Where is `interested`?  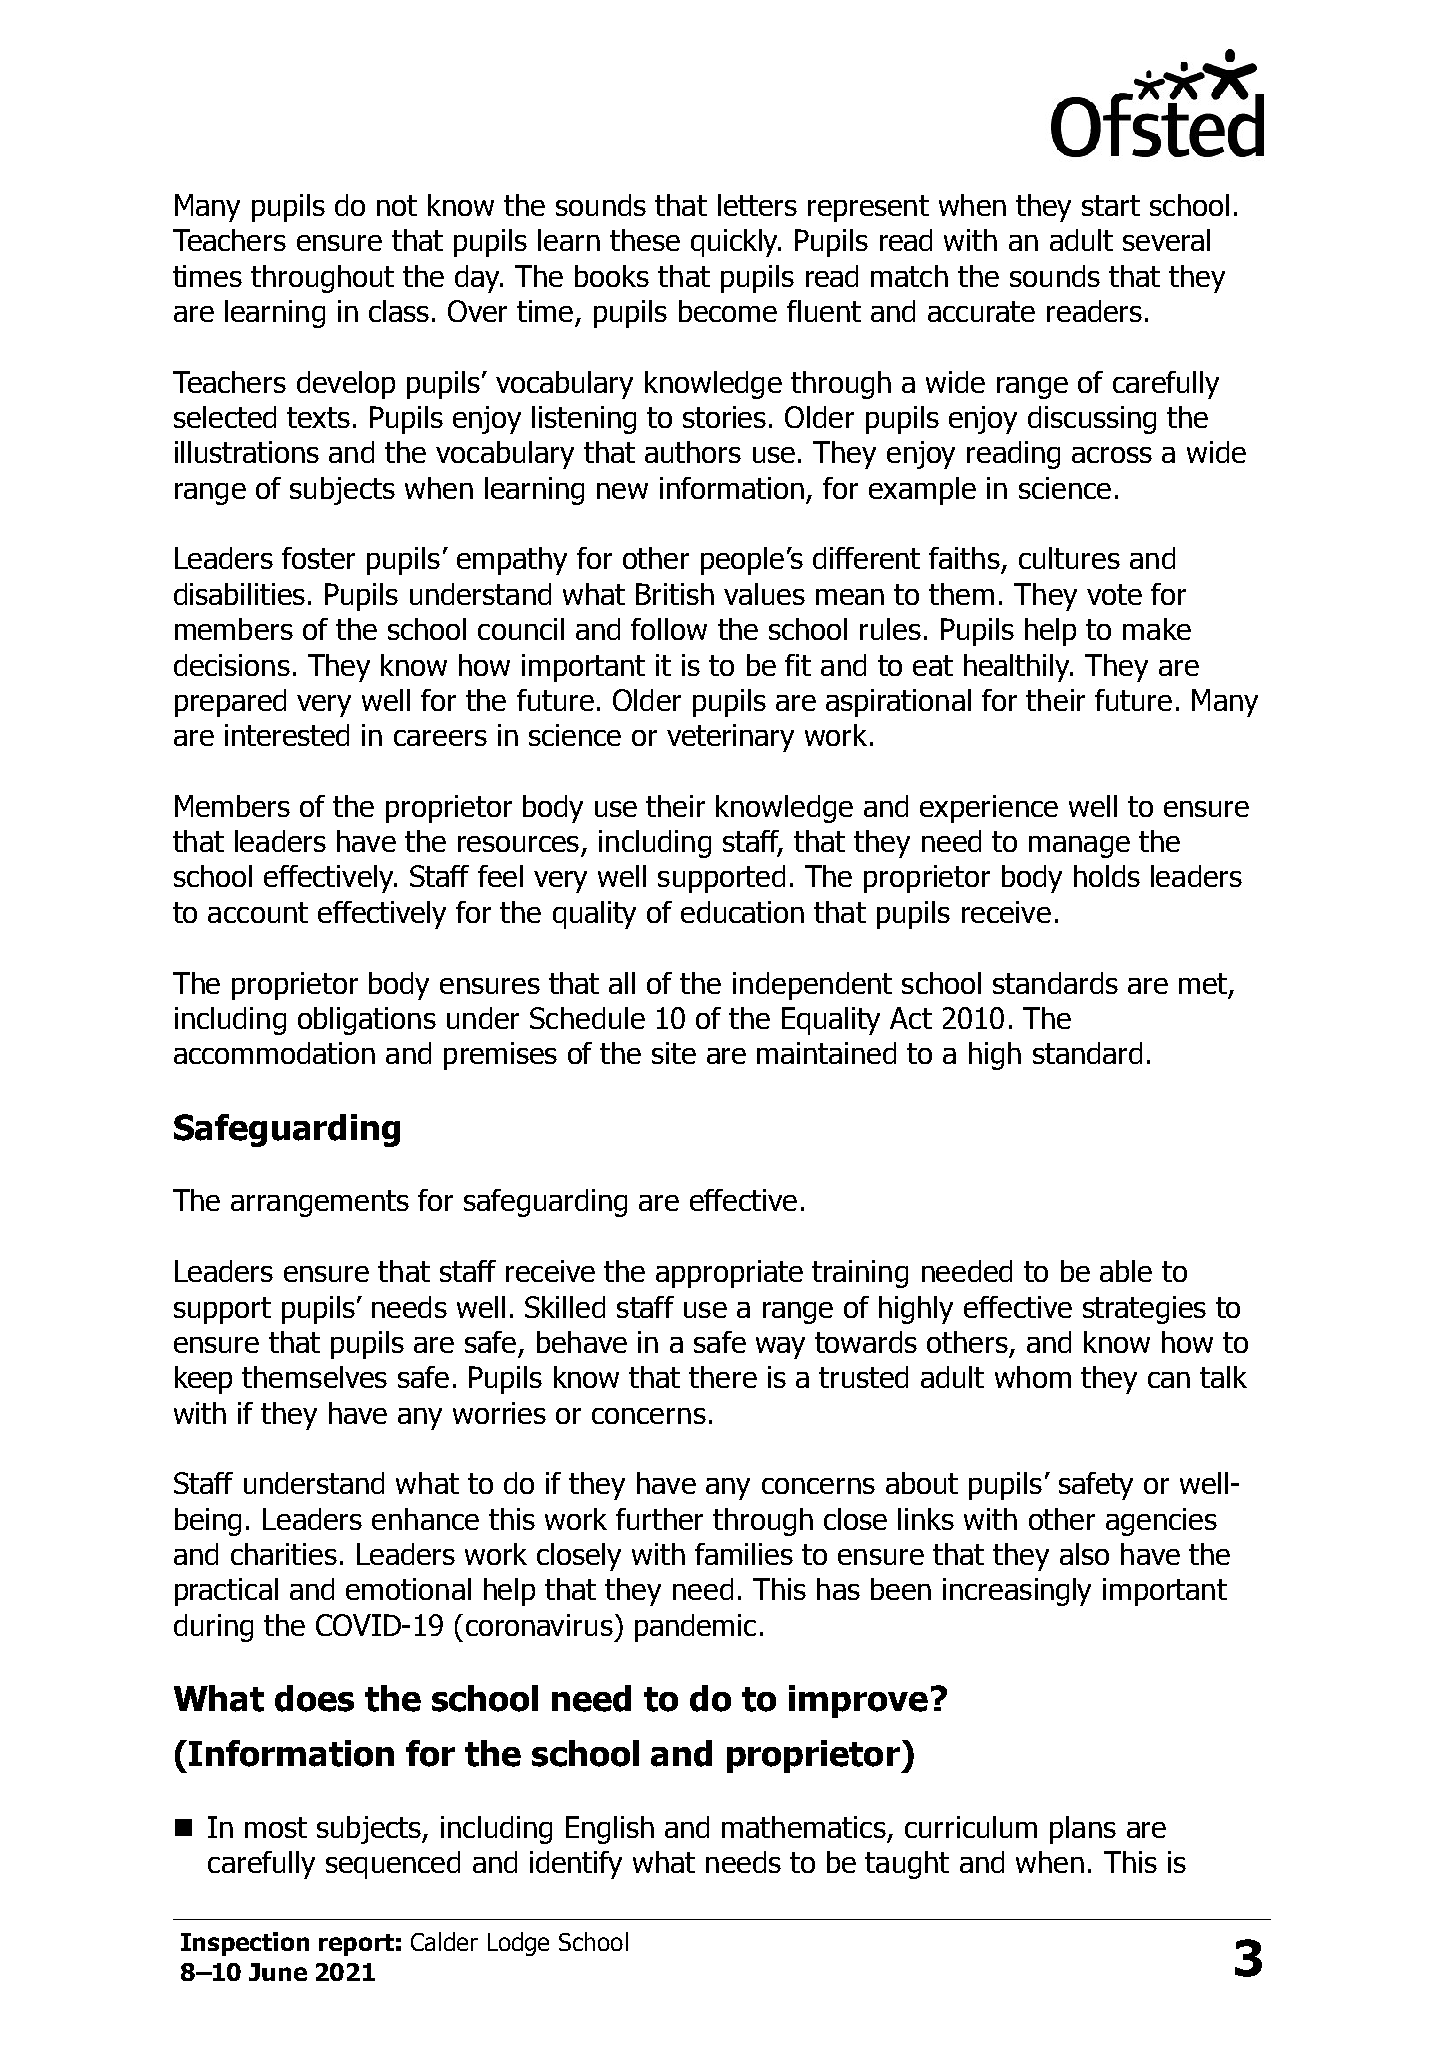
interested is located at coordinates (287, 735).
